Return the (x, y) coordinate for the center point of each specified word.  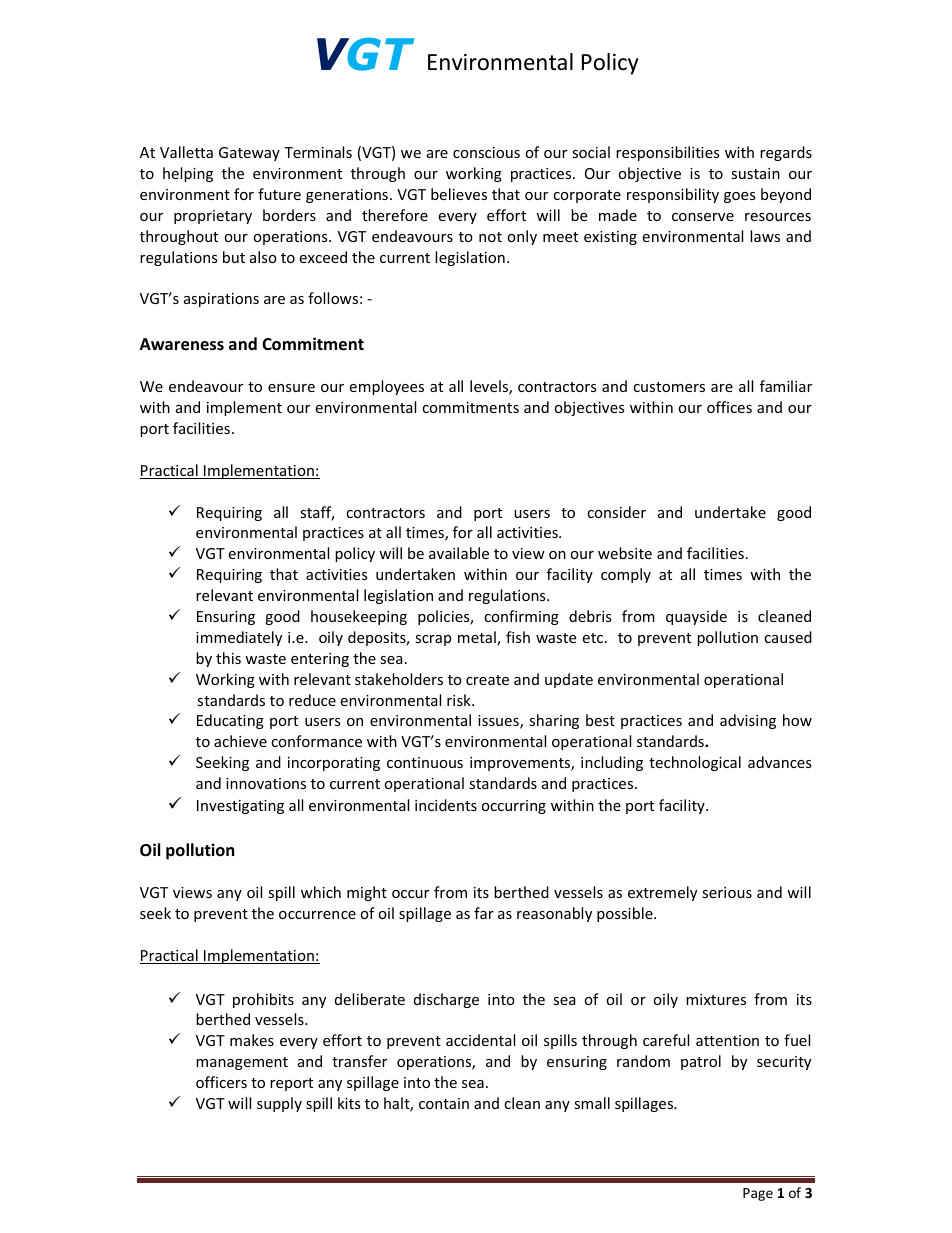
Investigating (240, 807)
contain (444, 1103)
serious (727, 892)
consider (616, 512)
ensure (291, 388)
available (459, 553)
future (279, 194)
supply (279, 1104)
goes (740, 197)
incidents (446, 805)
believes (459, 194)
